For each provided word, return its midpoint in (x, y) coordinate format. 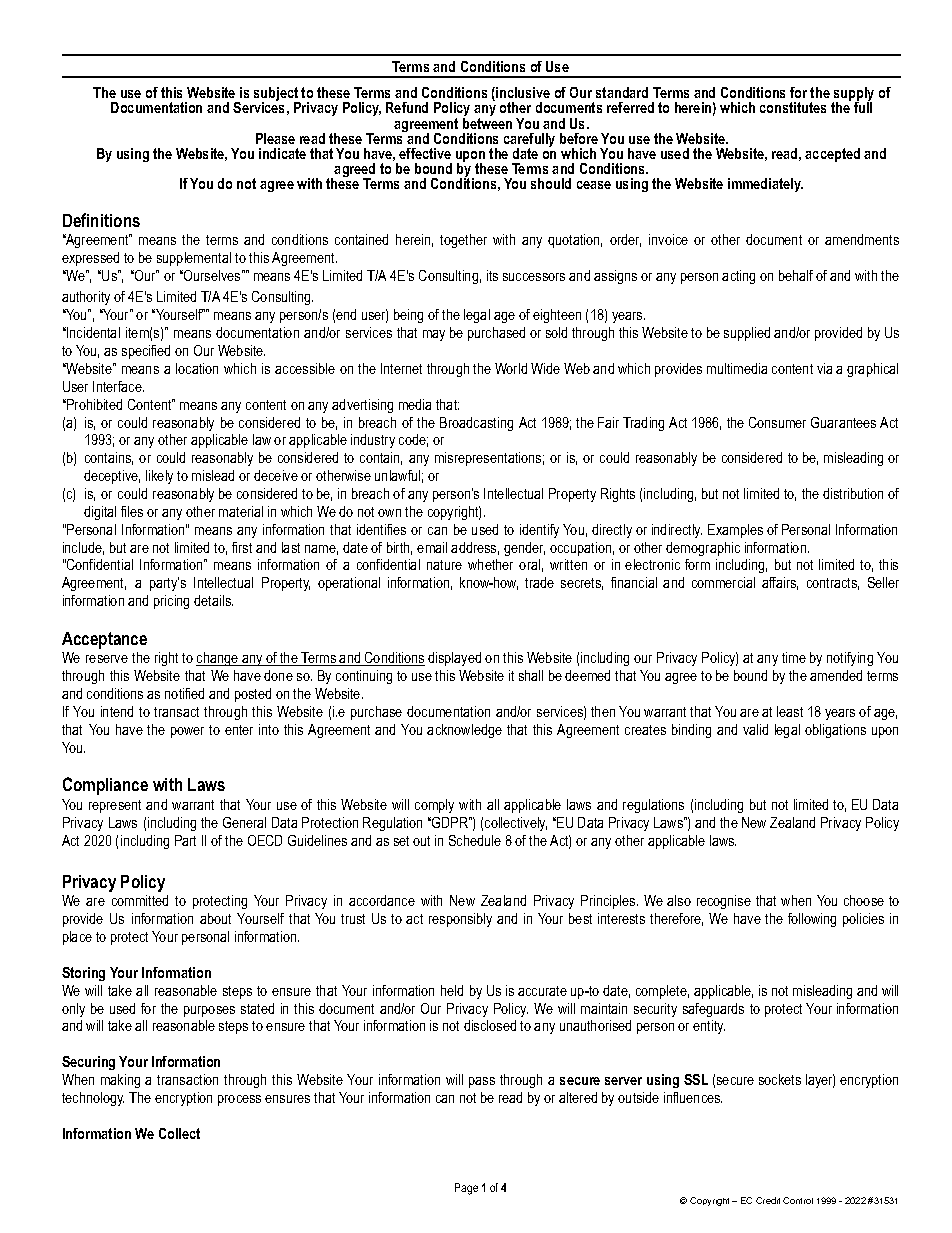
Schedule (475, 840)
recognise (724, 902)
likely (159, 477)
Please (275, 138)
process (239, 1100)
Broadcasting (476, 424)
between (487, 122)
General (244, 822)
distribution (853, 493)
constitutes (793, 107)
